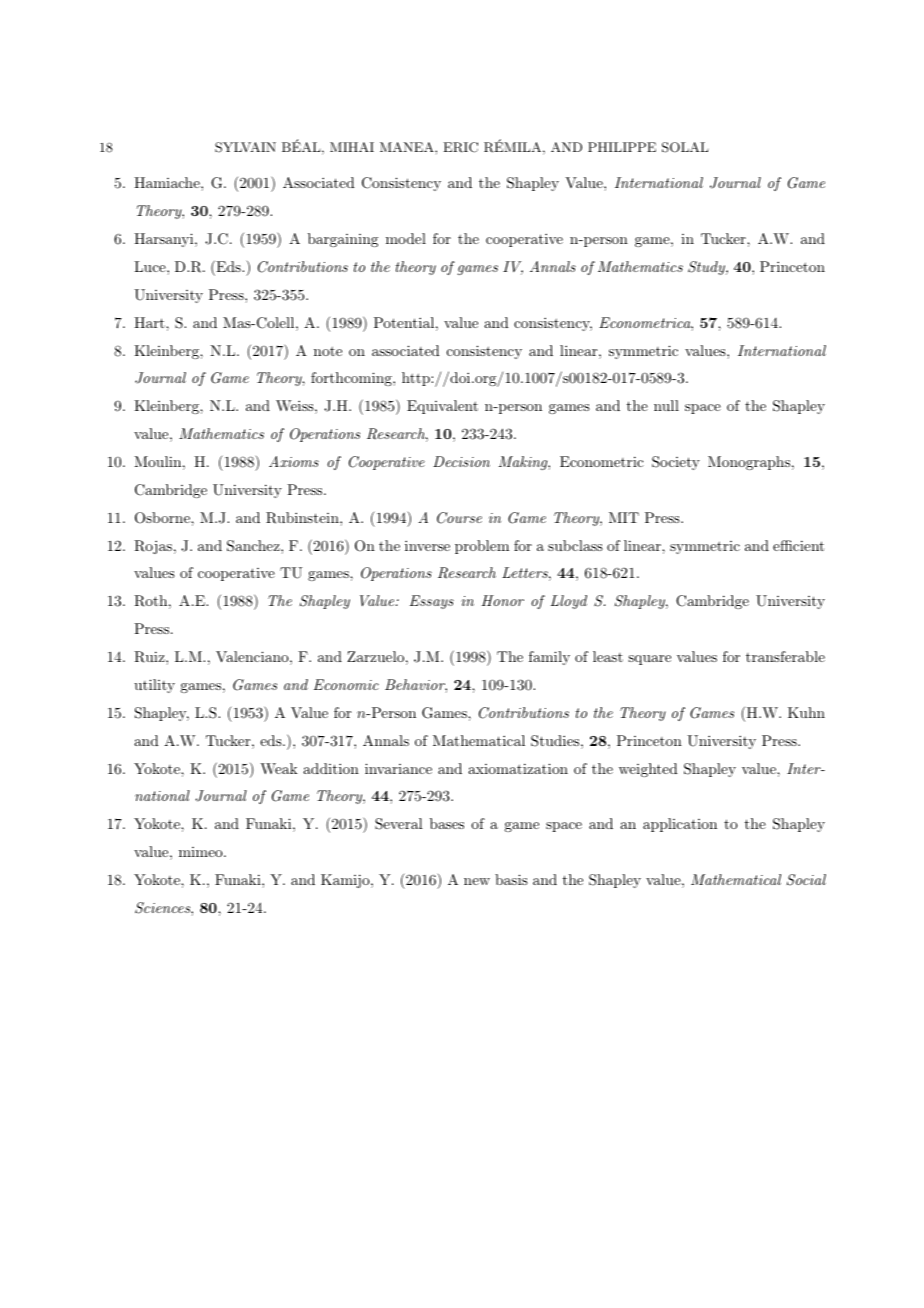  What do you see at coordinates (798, 545) in the screenshot?
I see `efficient` at bounding box center [798, 545].
